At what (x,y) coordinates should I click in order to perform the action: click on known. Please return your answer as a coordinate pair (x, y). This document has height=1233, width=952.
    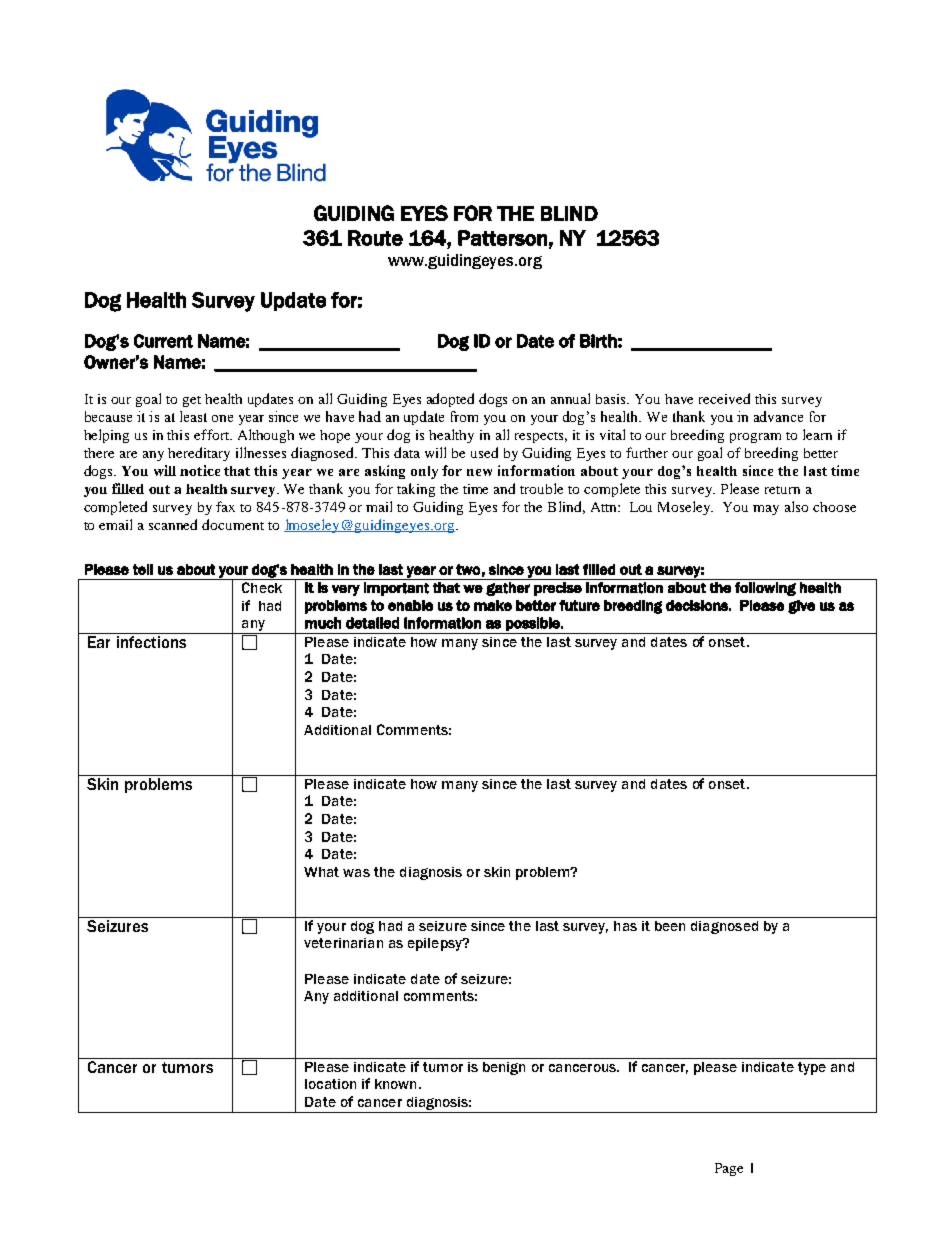
    Looking at the image, I should click on (395, 1084).
